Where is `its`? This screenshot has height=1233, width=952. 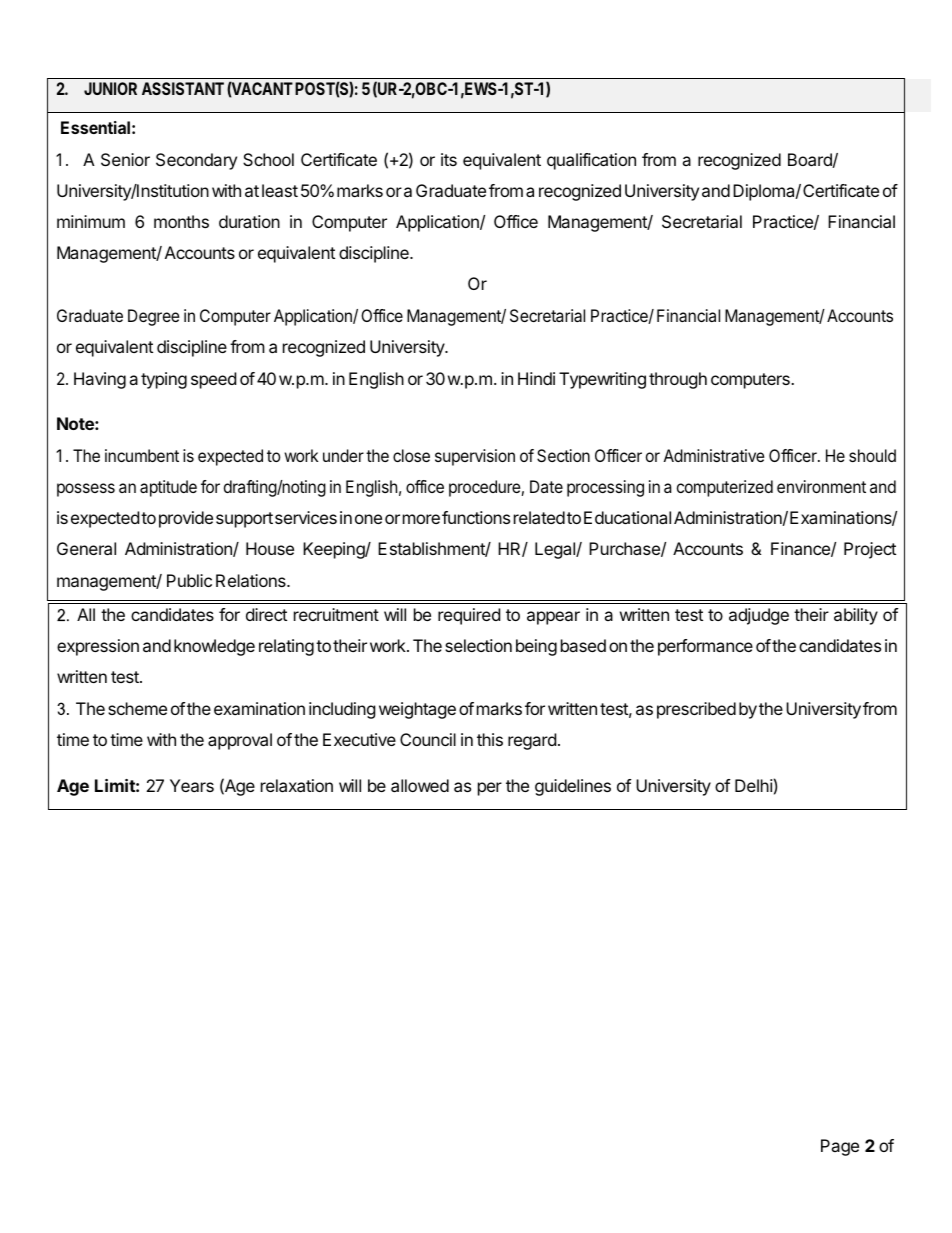
its is located at coordinates (449, 159).
